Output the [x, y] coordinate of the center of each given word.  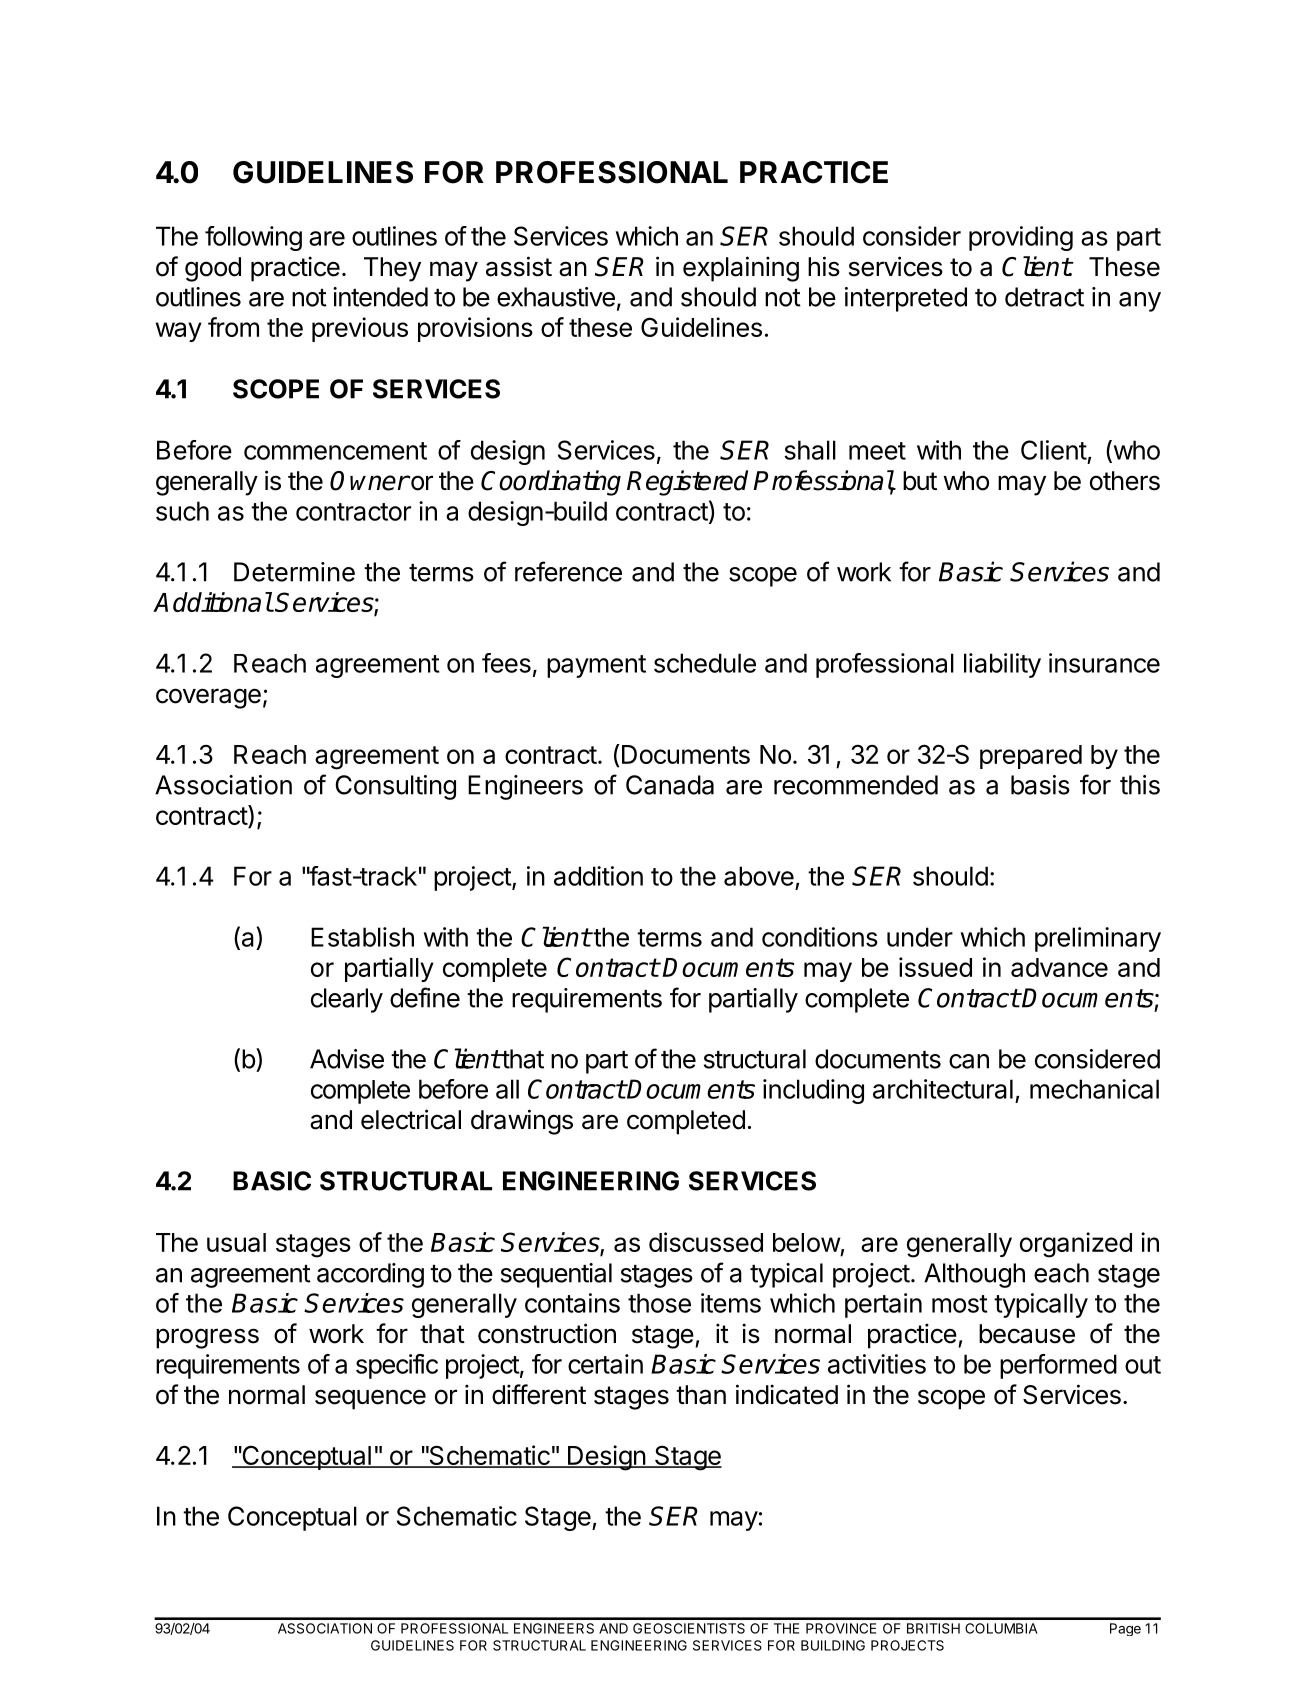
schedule [705, 663]
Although [974, 1275]
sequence [370, 1399]
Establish [362, 937]
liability [1002, 665]
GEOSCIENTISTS [689, 1628]
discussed [706, 1242]
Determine [294, 572]
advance [1059, 967]
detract [1044, 297]
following [253, 238]
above [759, 876]
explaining [741, 269]
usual [236, 1242]
